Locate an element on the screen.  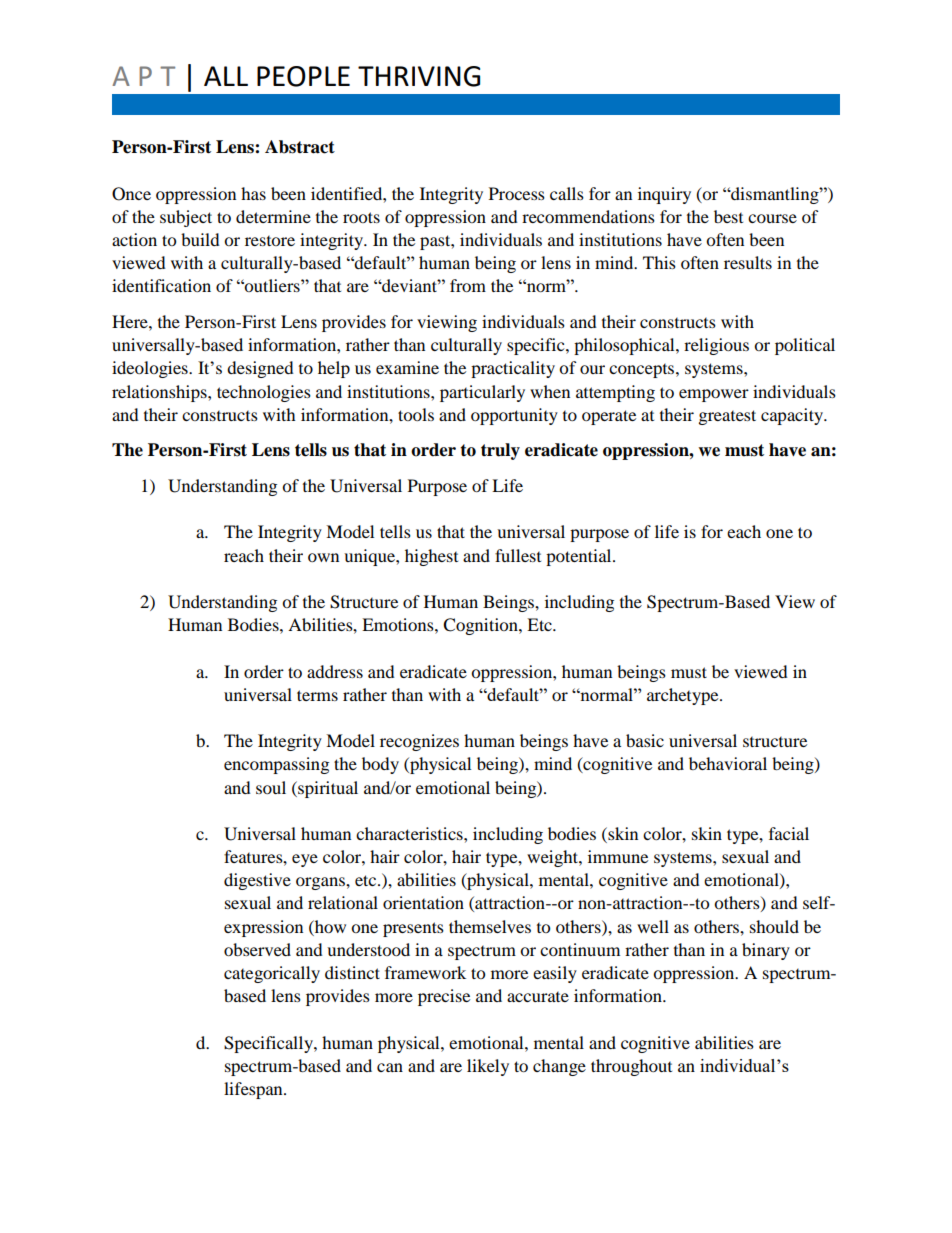
inquiry is located at coordinates (664, 195).
